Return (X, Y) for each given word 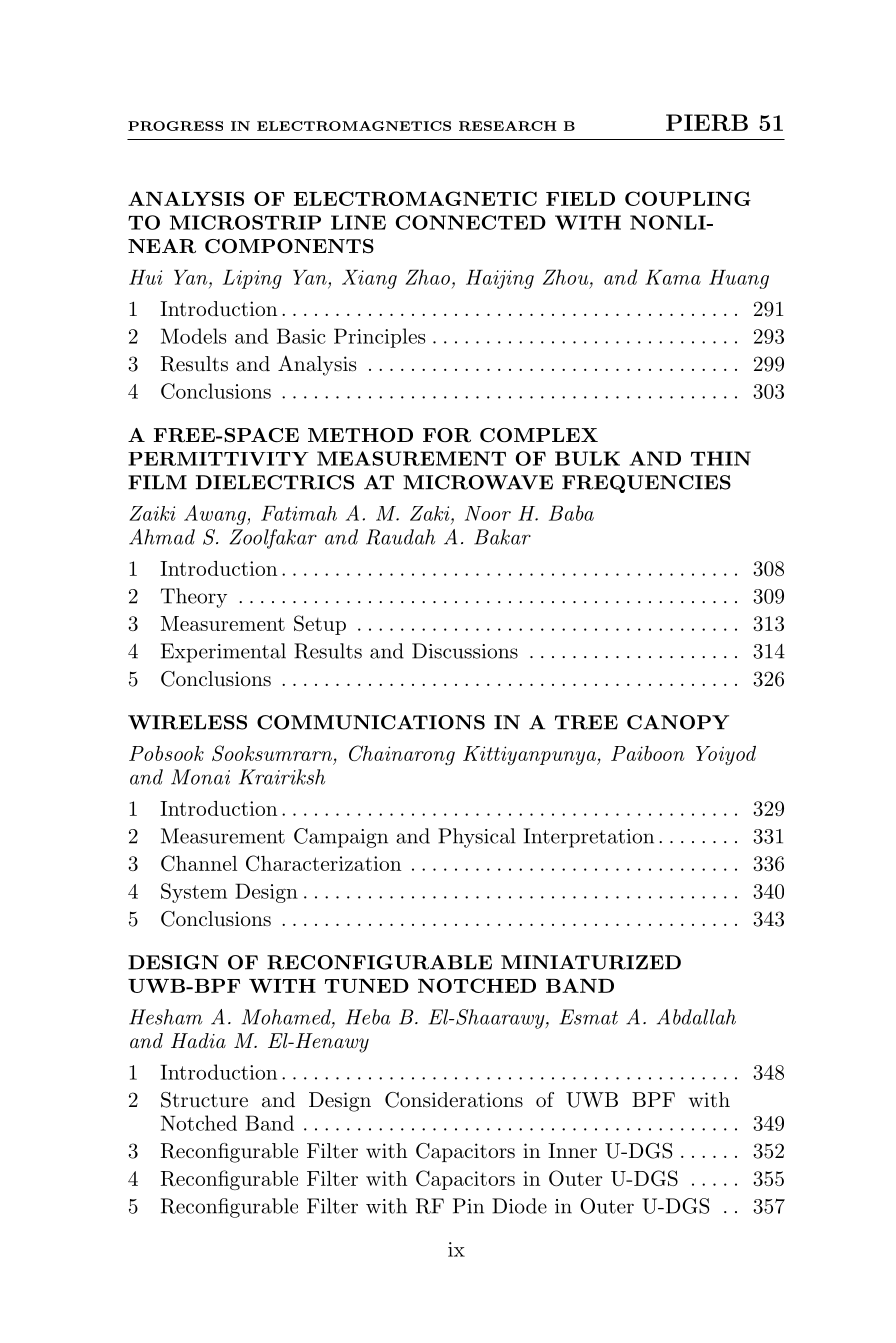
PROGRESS (175, 126)
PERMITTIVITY (218, 459)
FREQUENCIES (646, 484)
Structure (204, 1100)
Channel (199, 863)
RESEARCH (507, 126)
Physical (477, 838)
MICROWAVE (478, 482)
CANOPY (678, 722)
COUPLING (688, 198)
